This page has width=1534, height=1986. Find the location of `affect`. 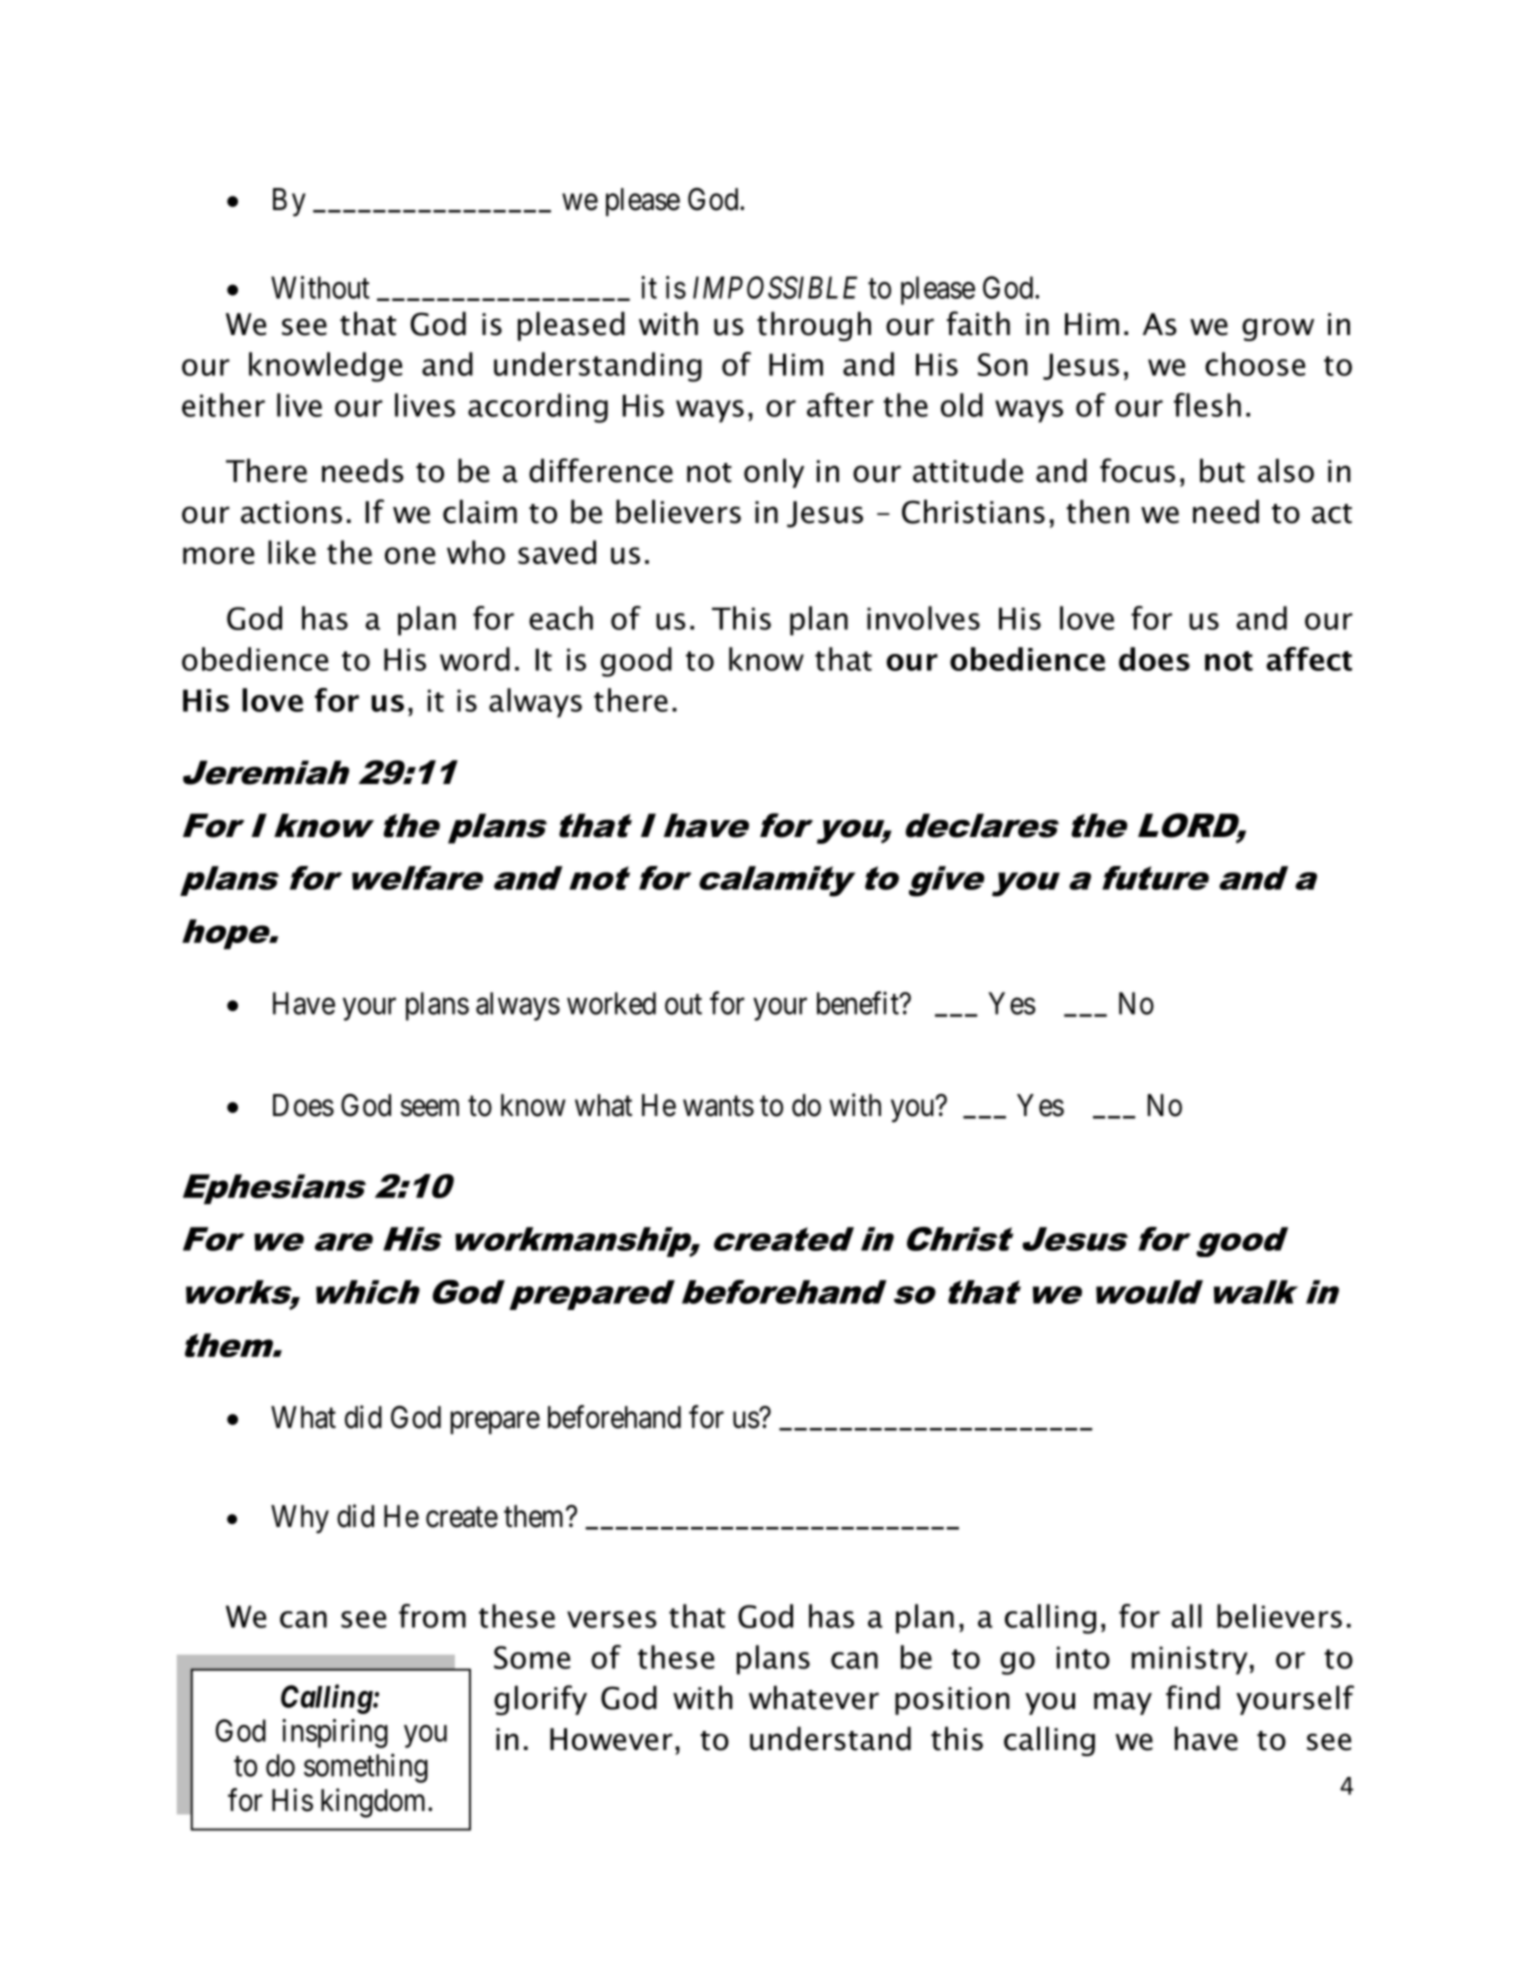

affect is located at coordinates (1309, 659).
